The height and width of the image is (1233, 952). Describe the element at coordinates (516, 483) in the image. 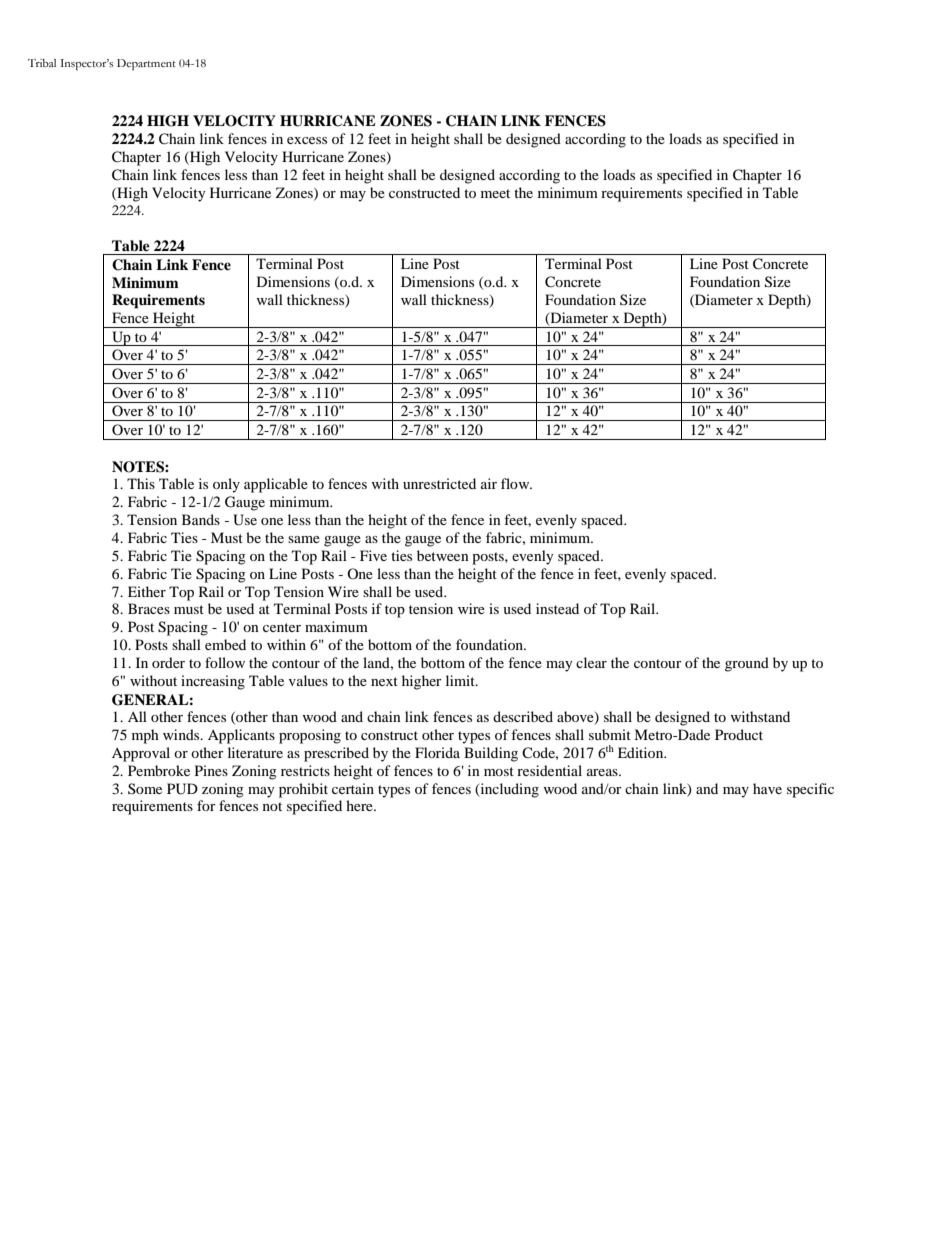

I see `flow` at that location.
